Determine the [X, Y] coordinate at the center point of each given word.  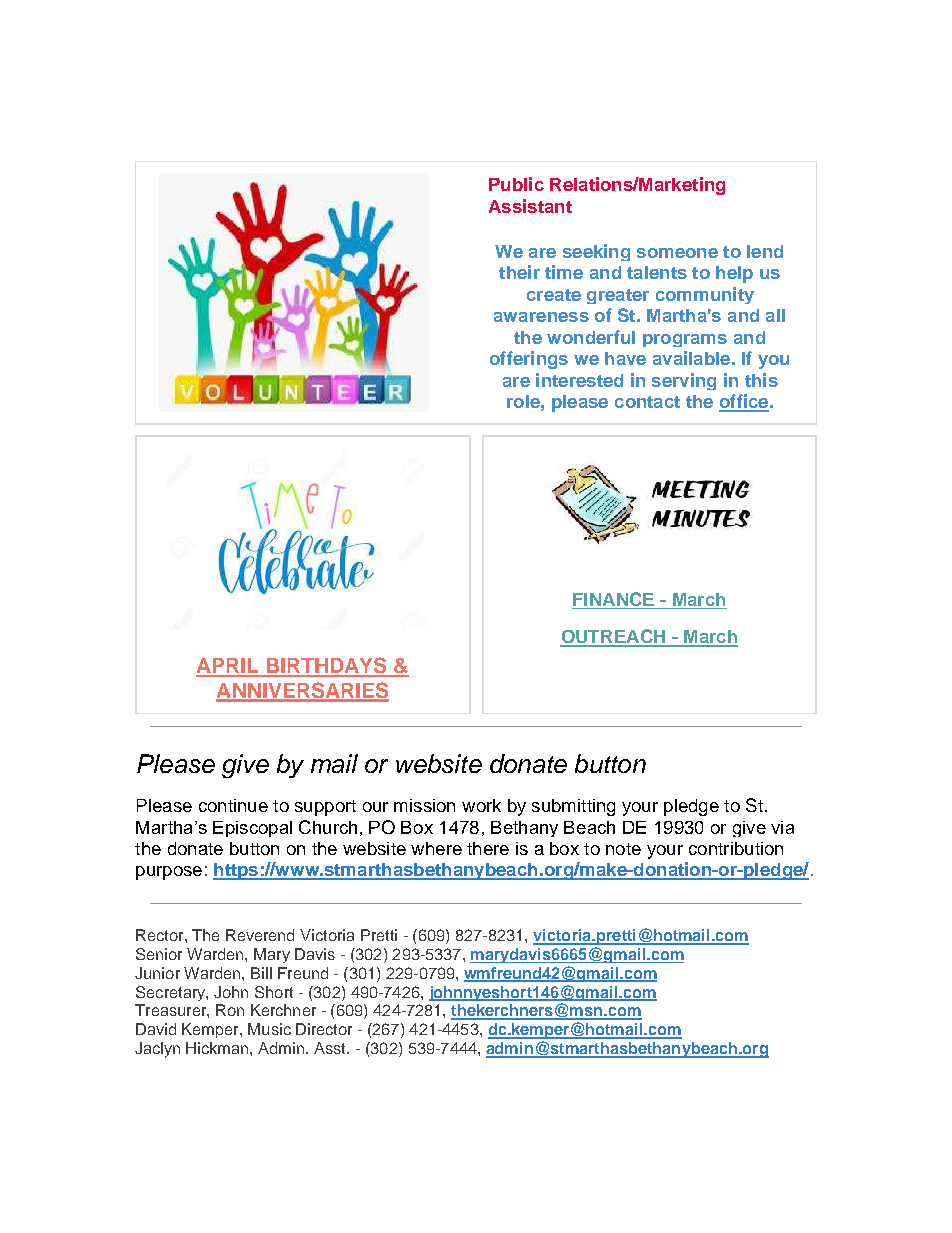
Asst [331, 1048]
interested [579, 380]
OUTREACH [614, 637]
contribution [736, 848]
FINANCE [614, 600]
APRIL [229, 667]
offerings [529, 360]
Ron [230, 1010]
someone [677, 253]
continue [233, 805]
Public [516, 184]
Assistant [530, 206]
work [481, 805]
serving [684, 381]
